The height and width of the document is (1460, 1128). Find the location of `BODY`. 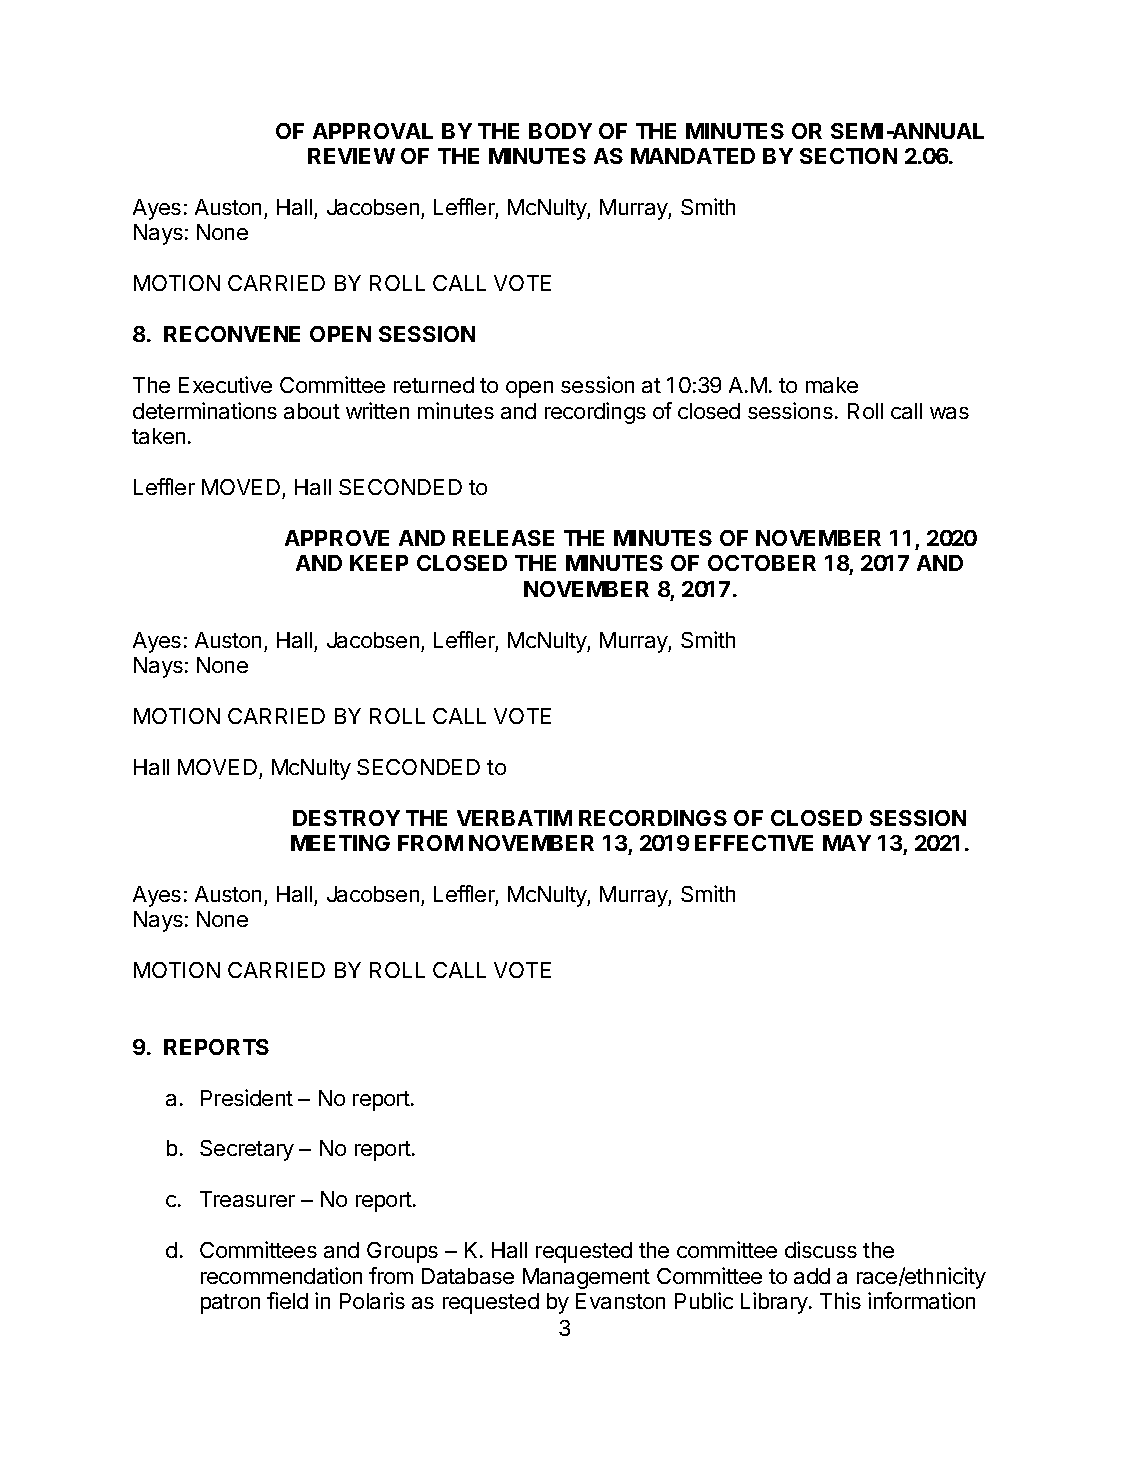

BODY is located at coordinates (560, 131).
